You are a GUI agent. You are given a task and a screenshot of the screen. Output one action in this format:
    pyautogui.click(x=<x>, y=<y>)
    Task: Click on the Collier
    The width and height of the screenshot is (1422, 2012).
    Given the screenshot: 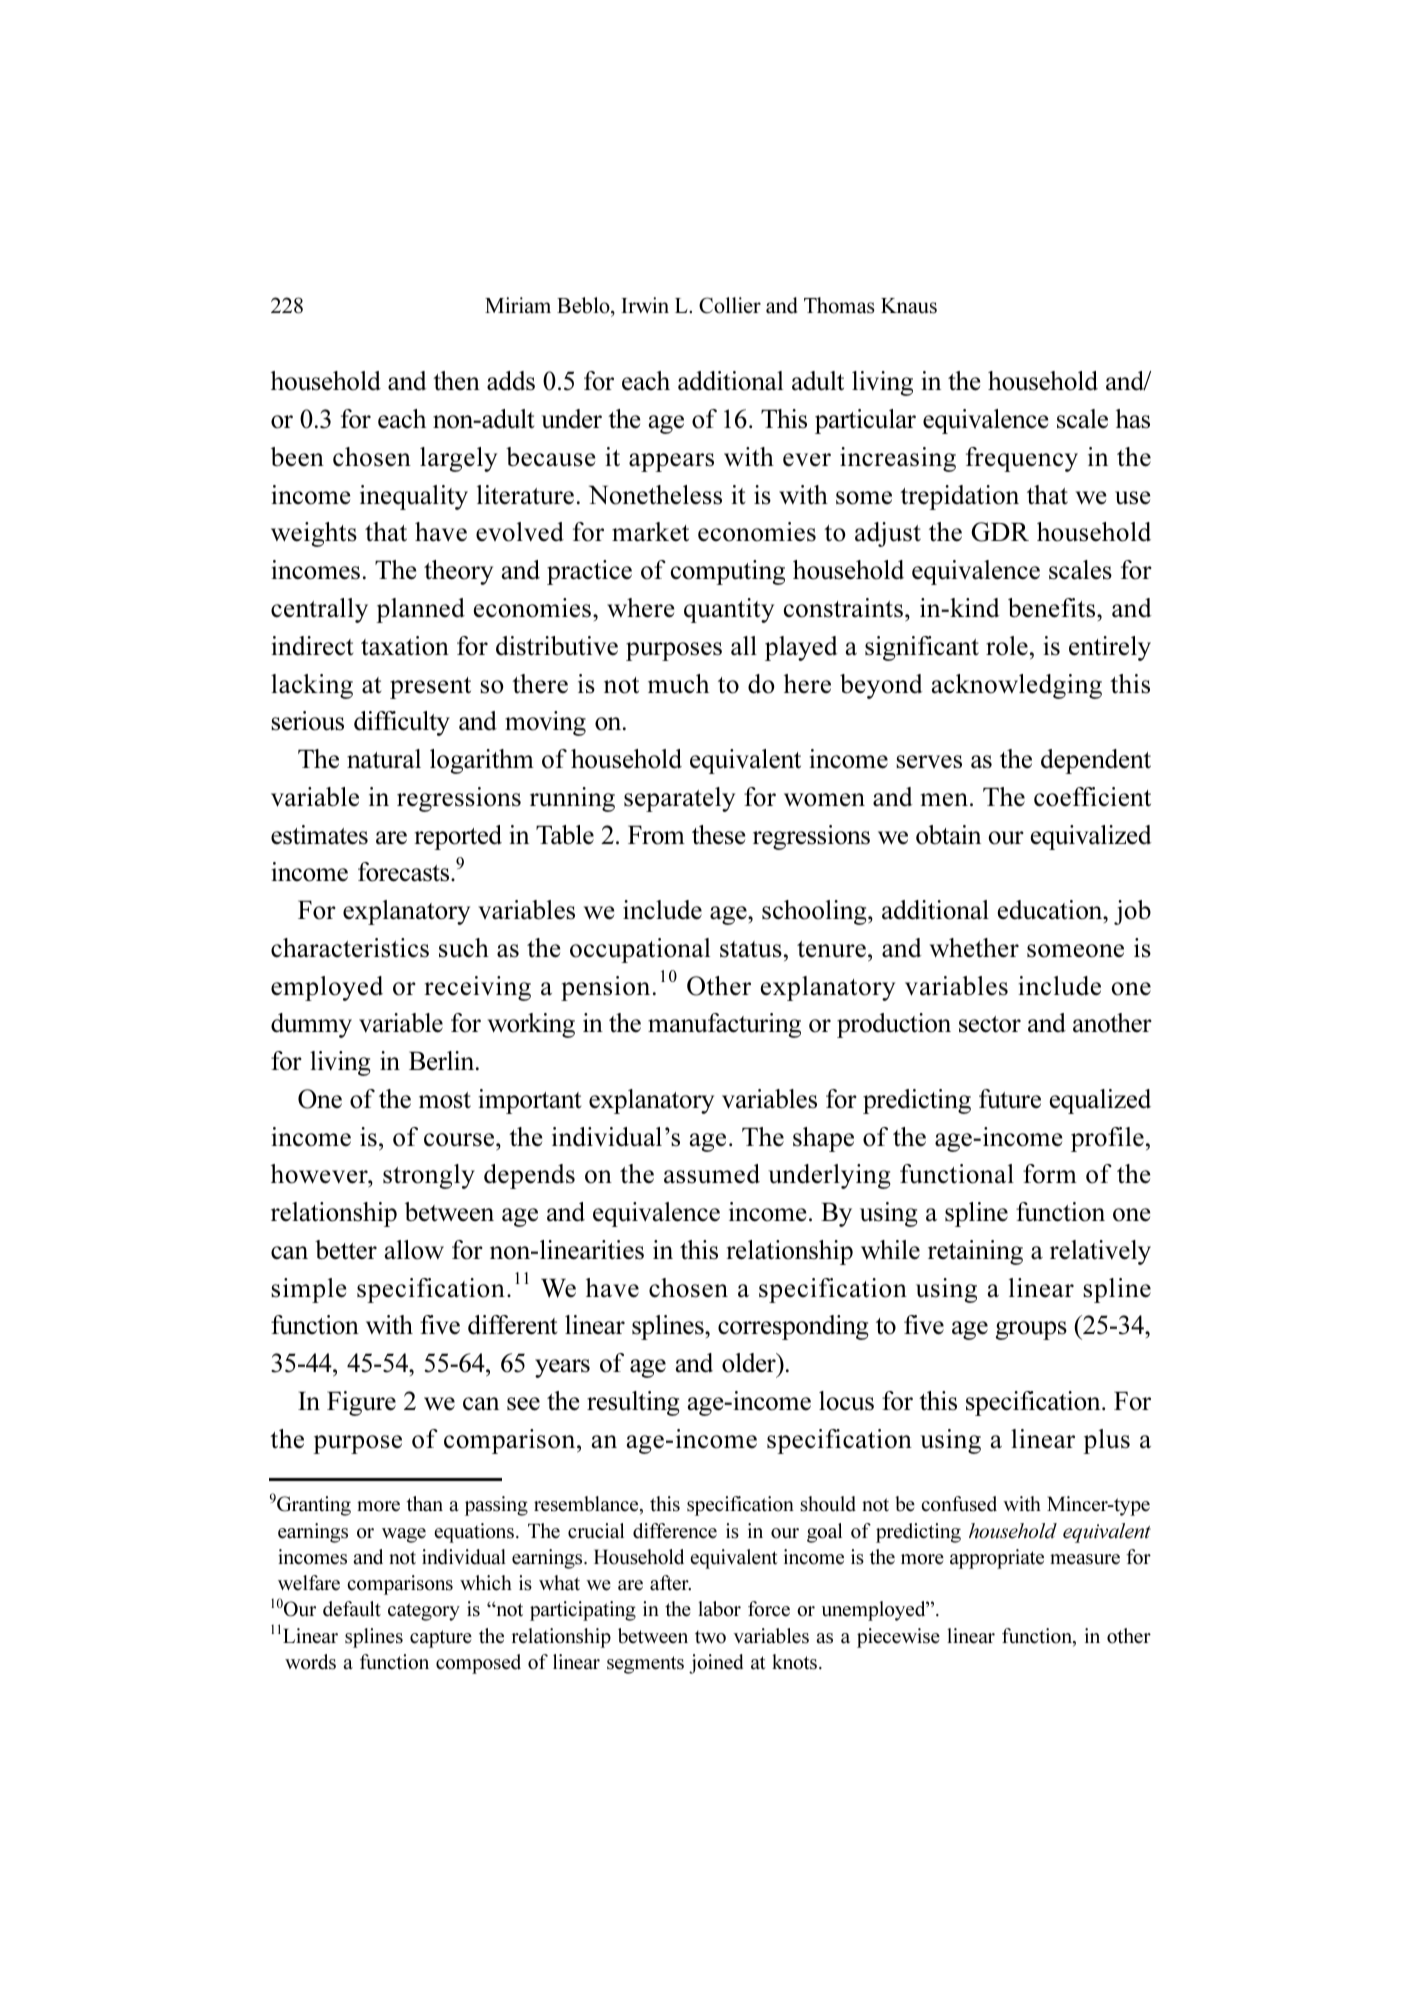 What is the action you would take?
    pyautogui.click(x=730, y=305)
